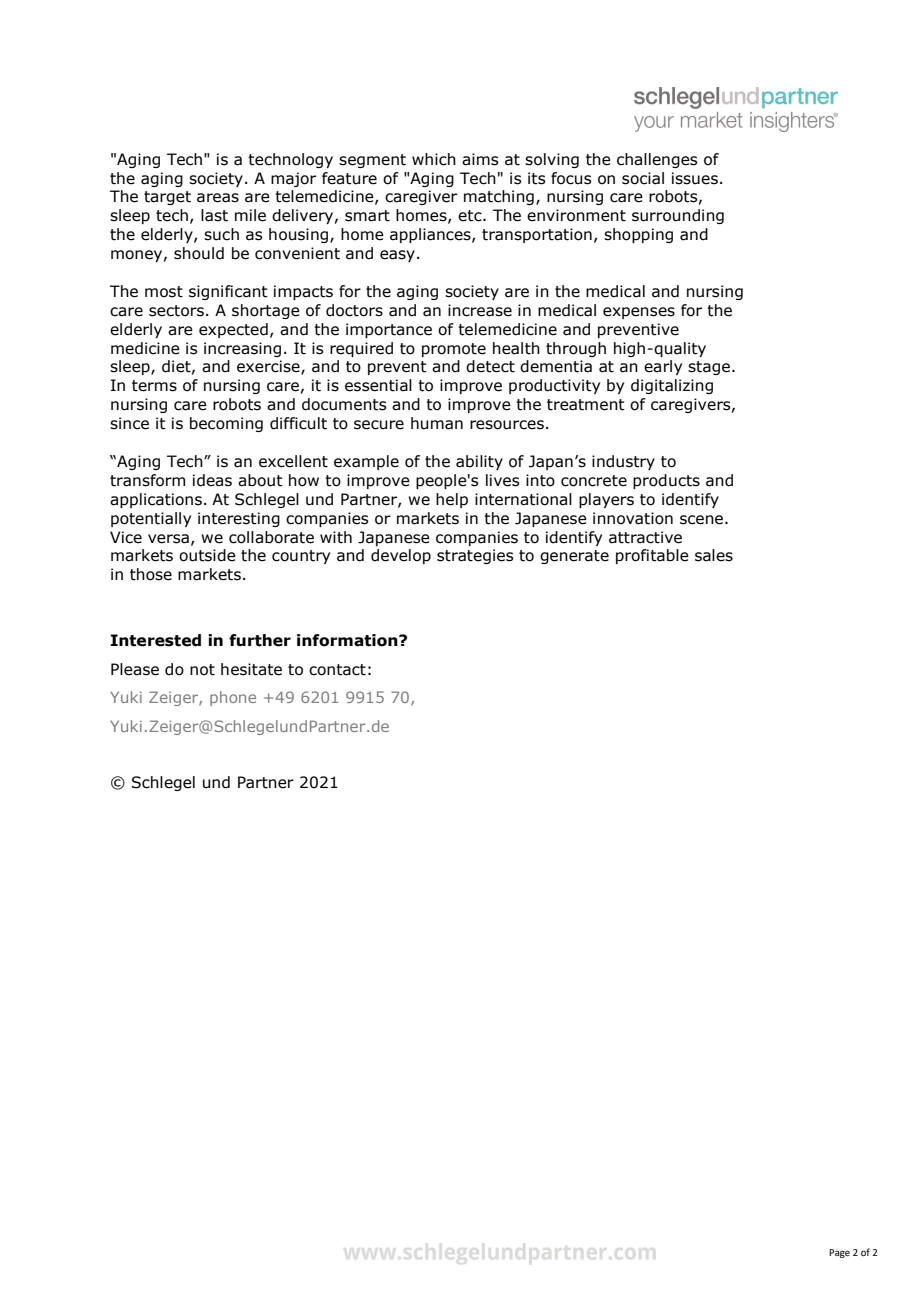  I want to click on ability, so click(479, 462).
